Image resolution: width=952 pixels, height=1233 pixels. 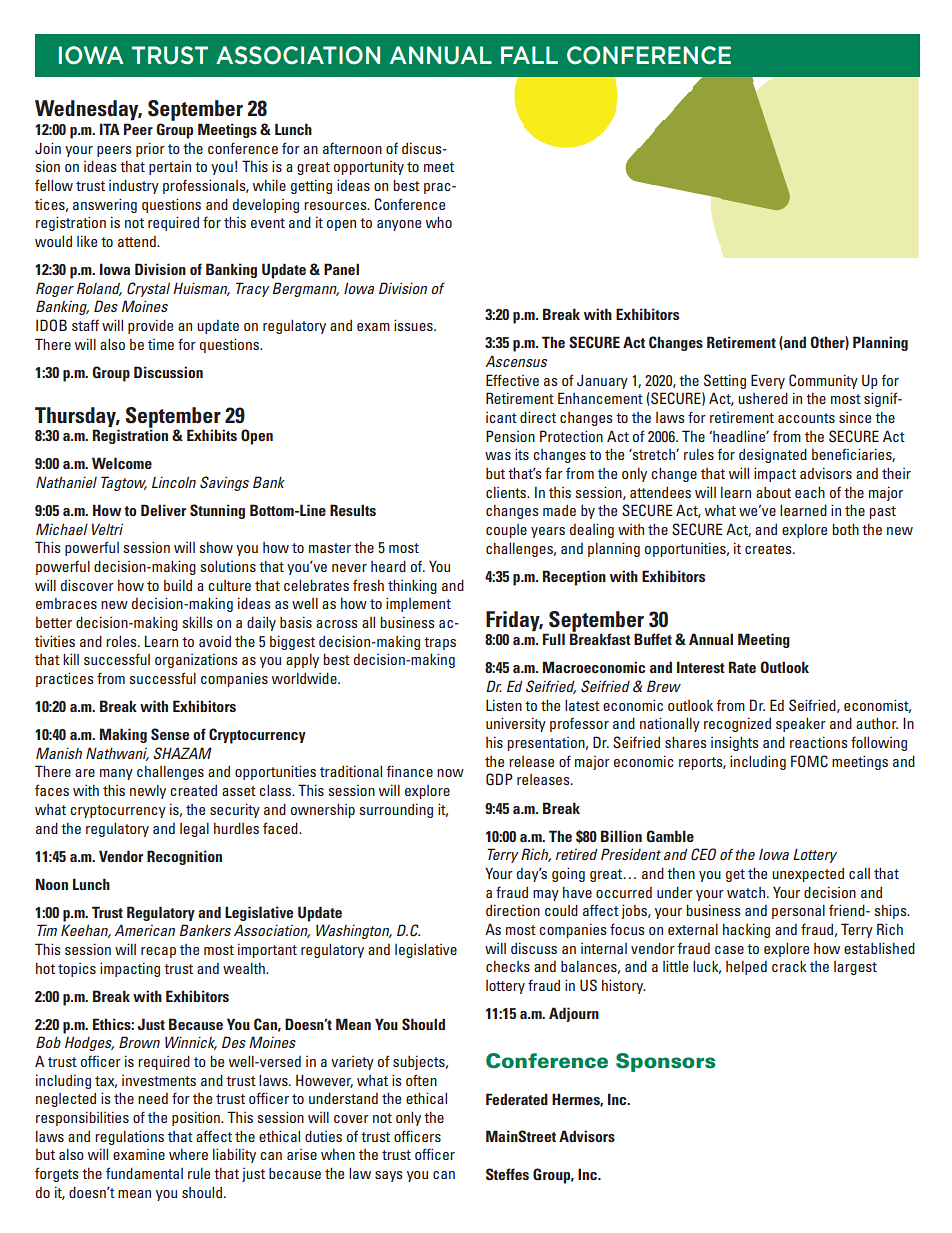 I want to click on time, so click(x=161, y=344).
